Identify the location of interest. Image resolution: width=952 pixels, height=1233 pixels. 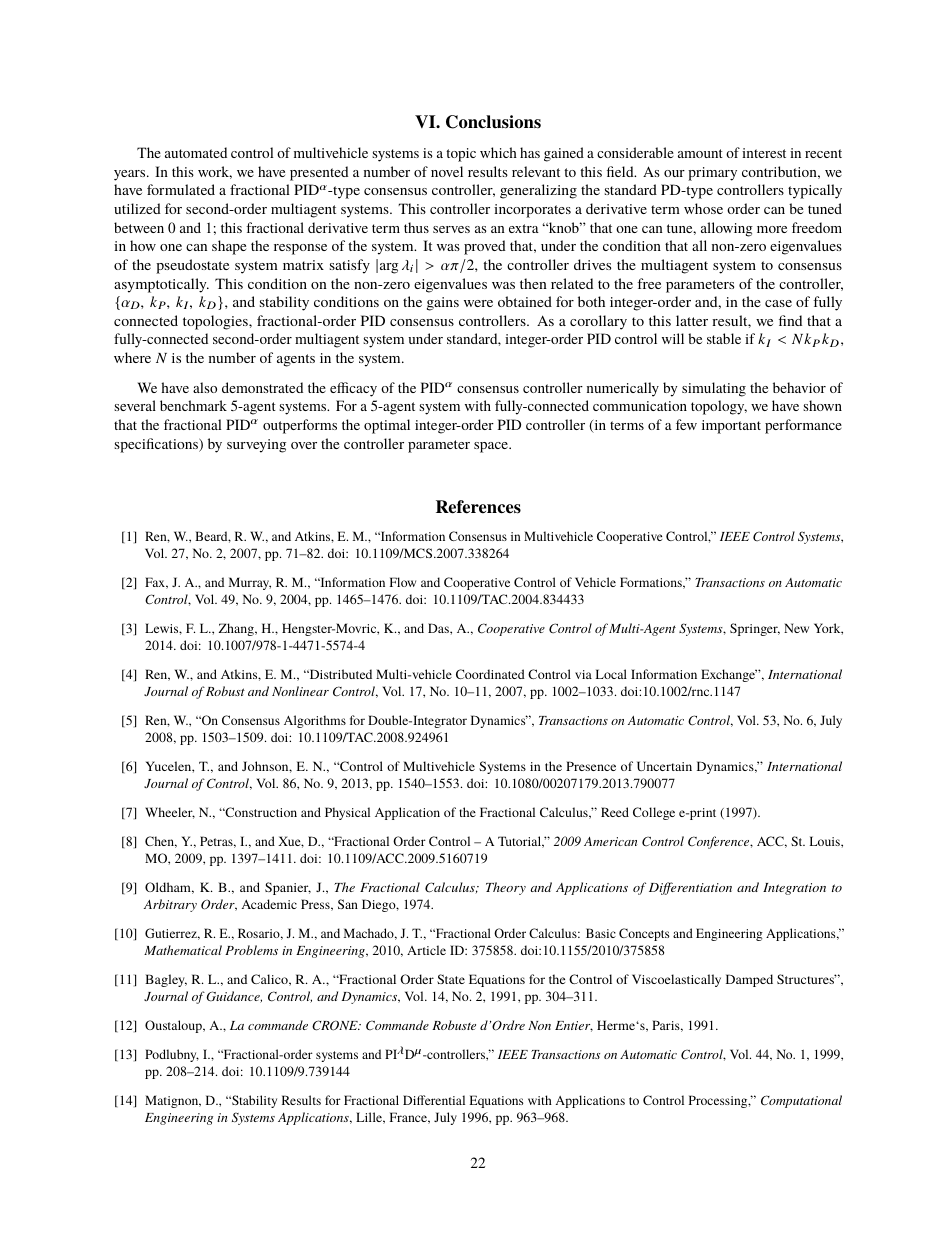
(764, 153).
